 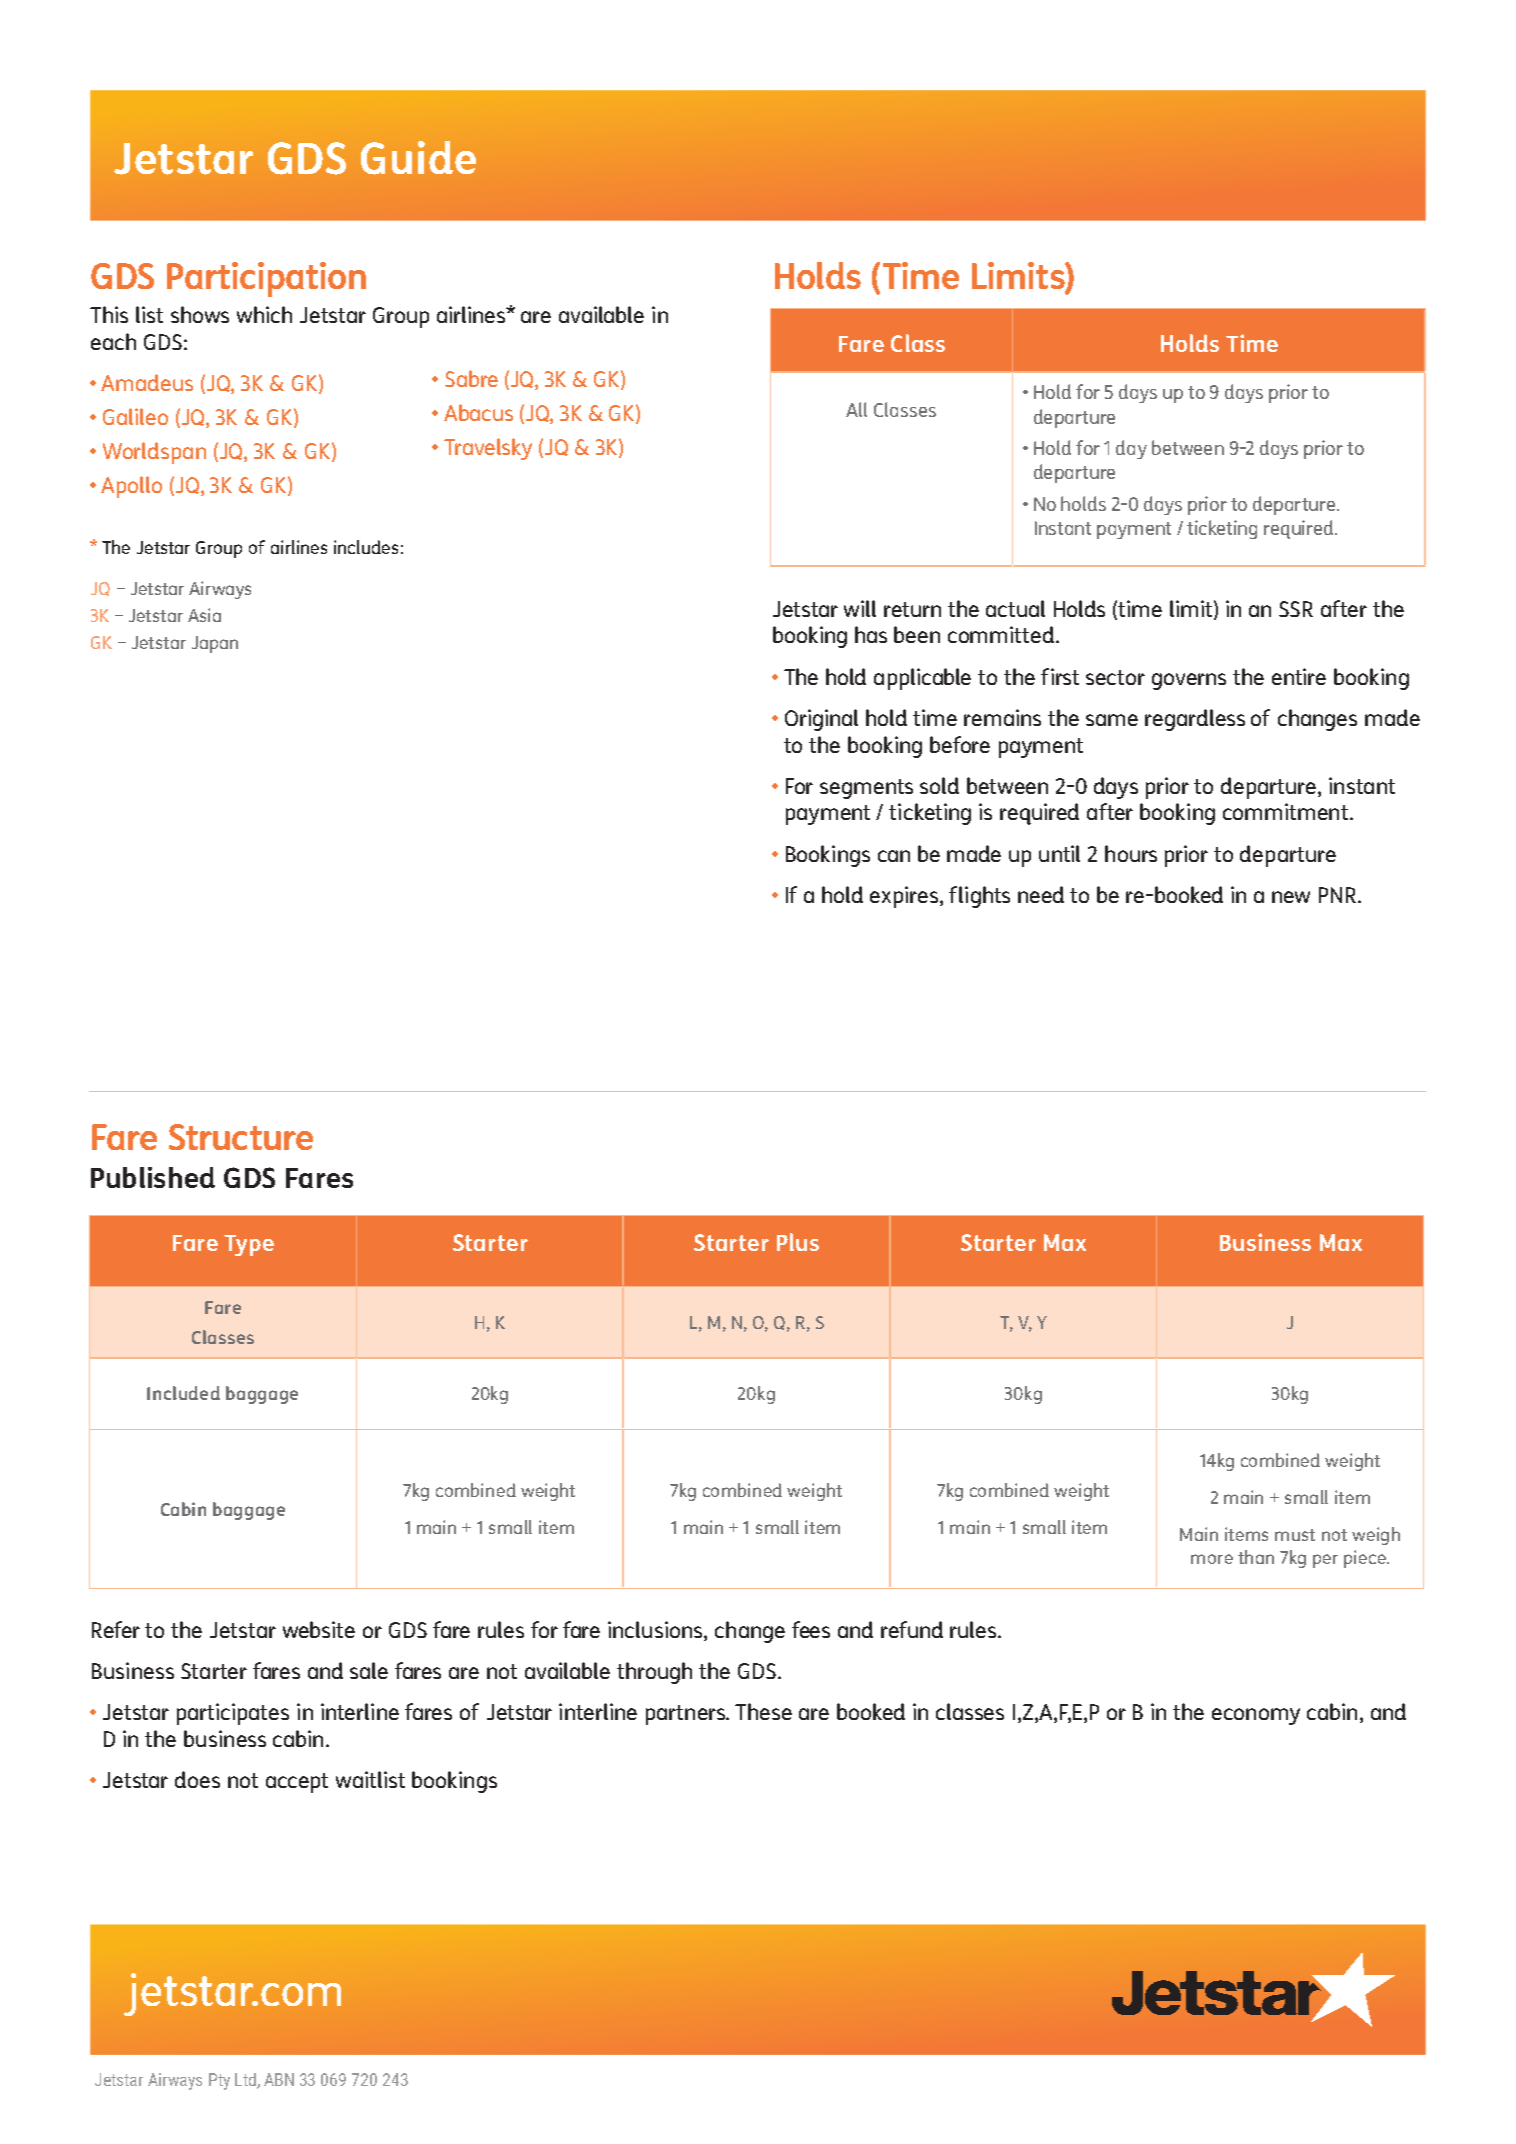 I want to click on Plus, so click(x=798, y=1242).
